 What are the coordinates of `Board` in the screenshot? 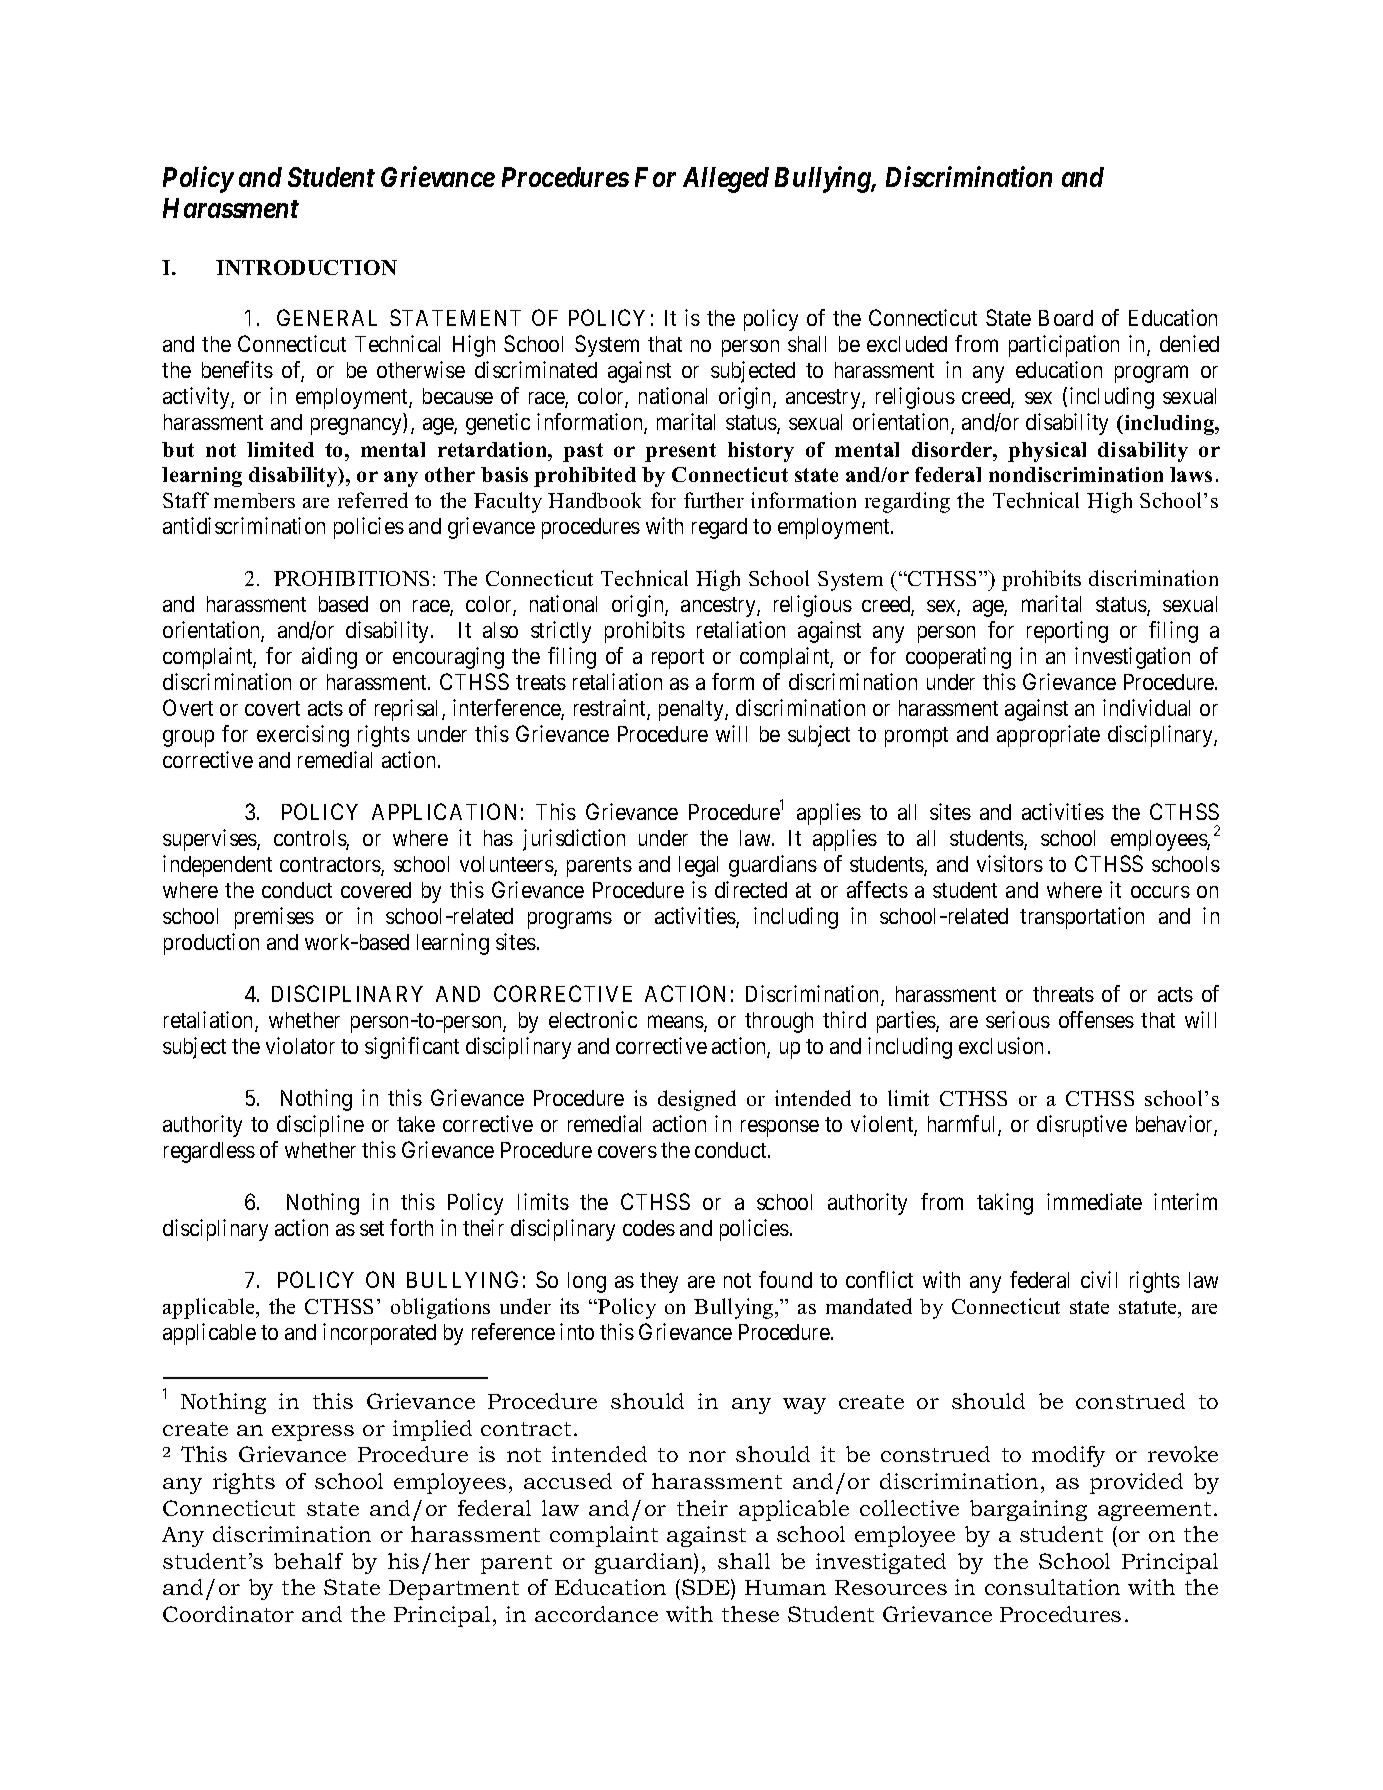 It's located at (1066, 318).
